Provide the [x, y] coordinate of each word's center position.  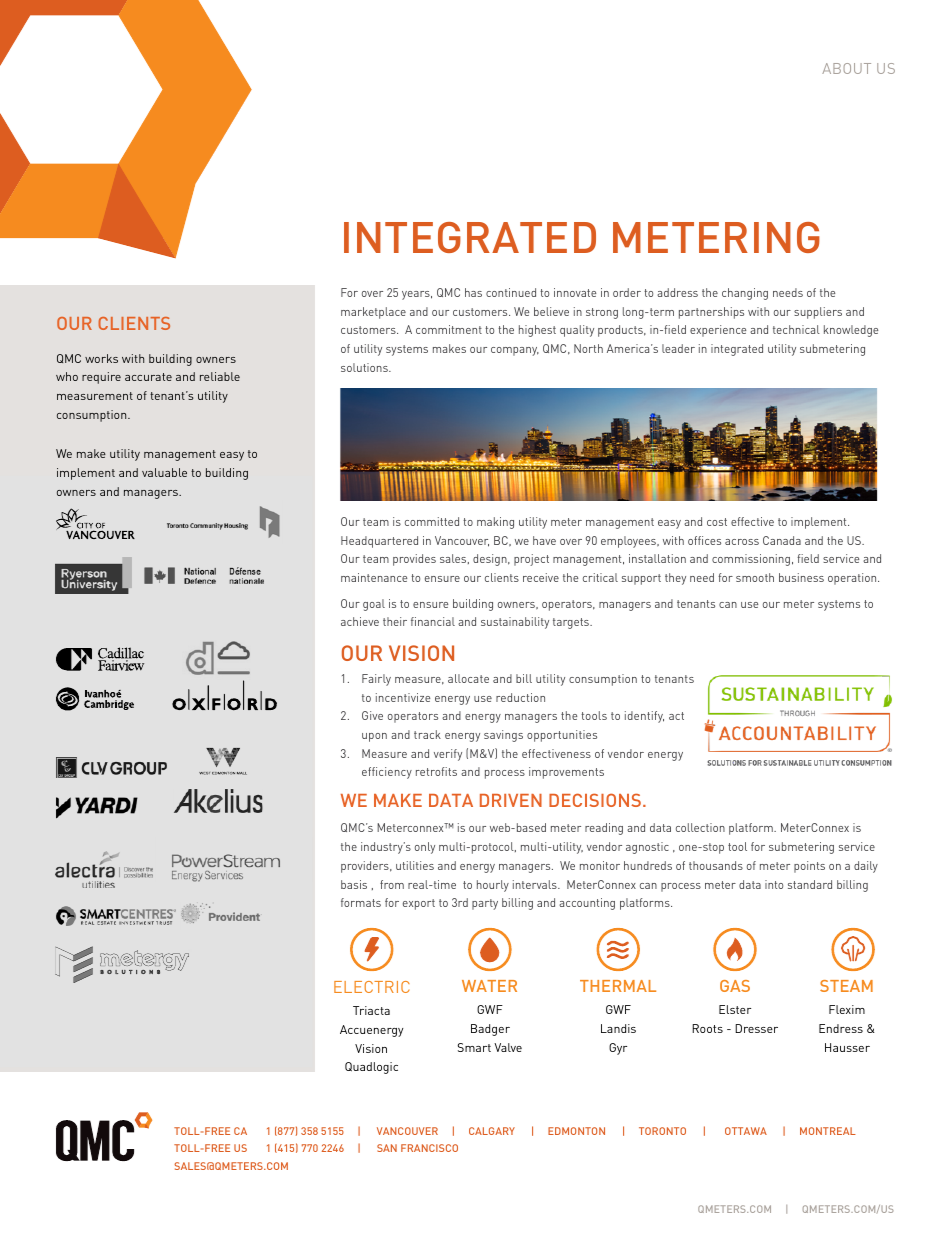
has [473, 292]
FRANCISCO [429, 1148]
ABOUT [846, 68]
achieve [360, 621]
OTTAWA [746, 1131]
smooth [755, 577]
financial [433, 621]
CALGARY [492, 1131]
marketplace [373, 313]
